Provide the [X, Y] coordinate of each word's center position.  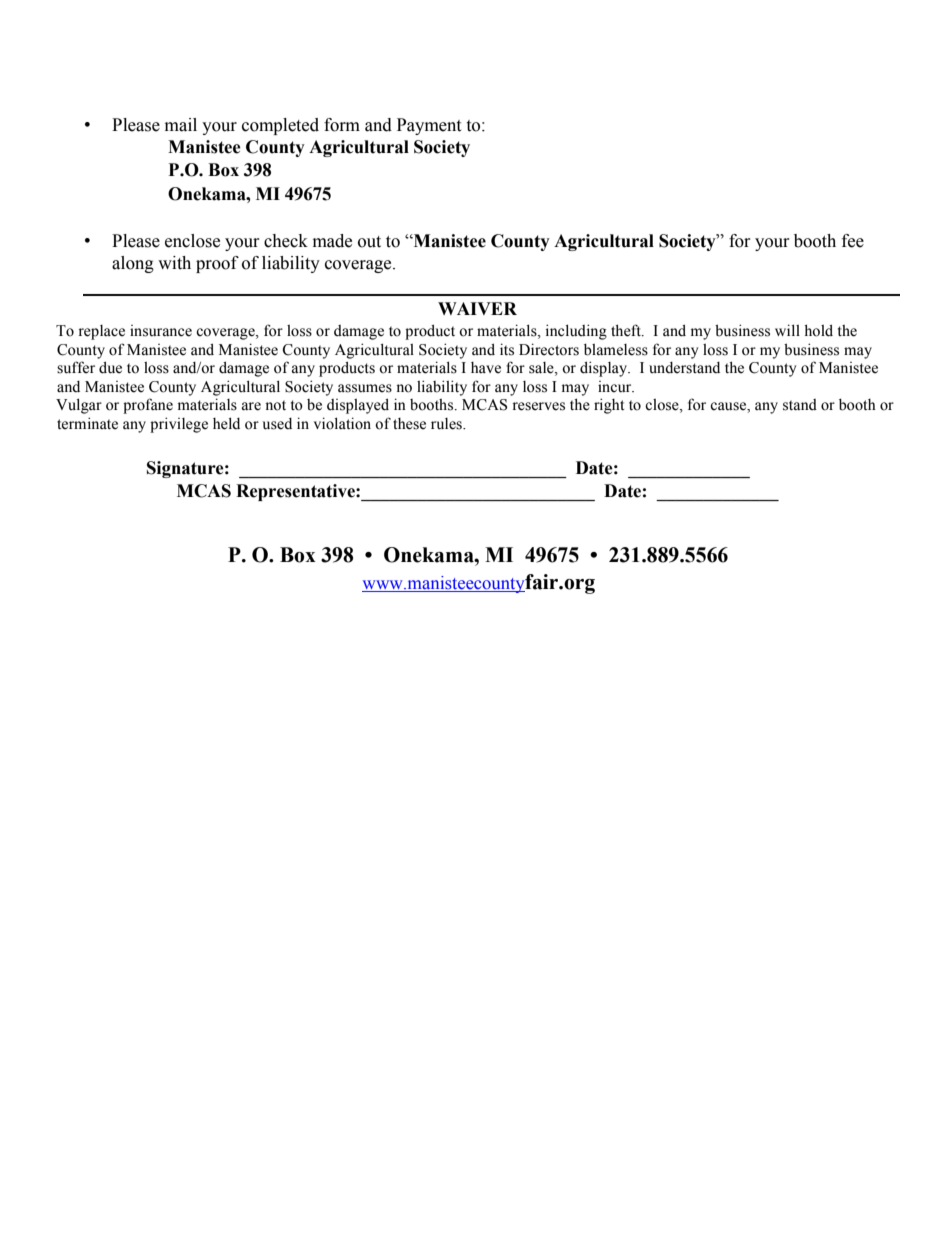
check [286, 241]
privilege [179, 425]
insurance [161, 331]
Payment [429, 126]
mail [181, 125]
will [787, 330]
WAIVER [477, 308]
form [342, 125]
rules [447, 424]
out [369, 242]
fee [853, 241]
